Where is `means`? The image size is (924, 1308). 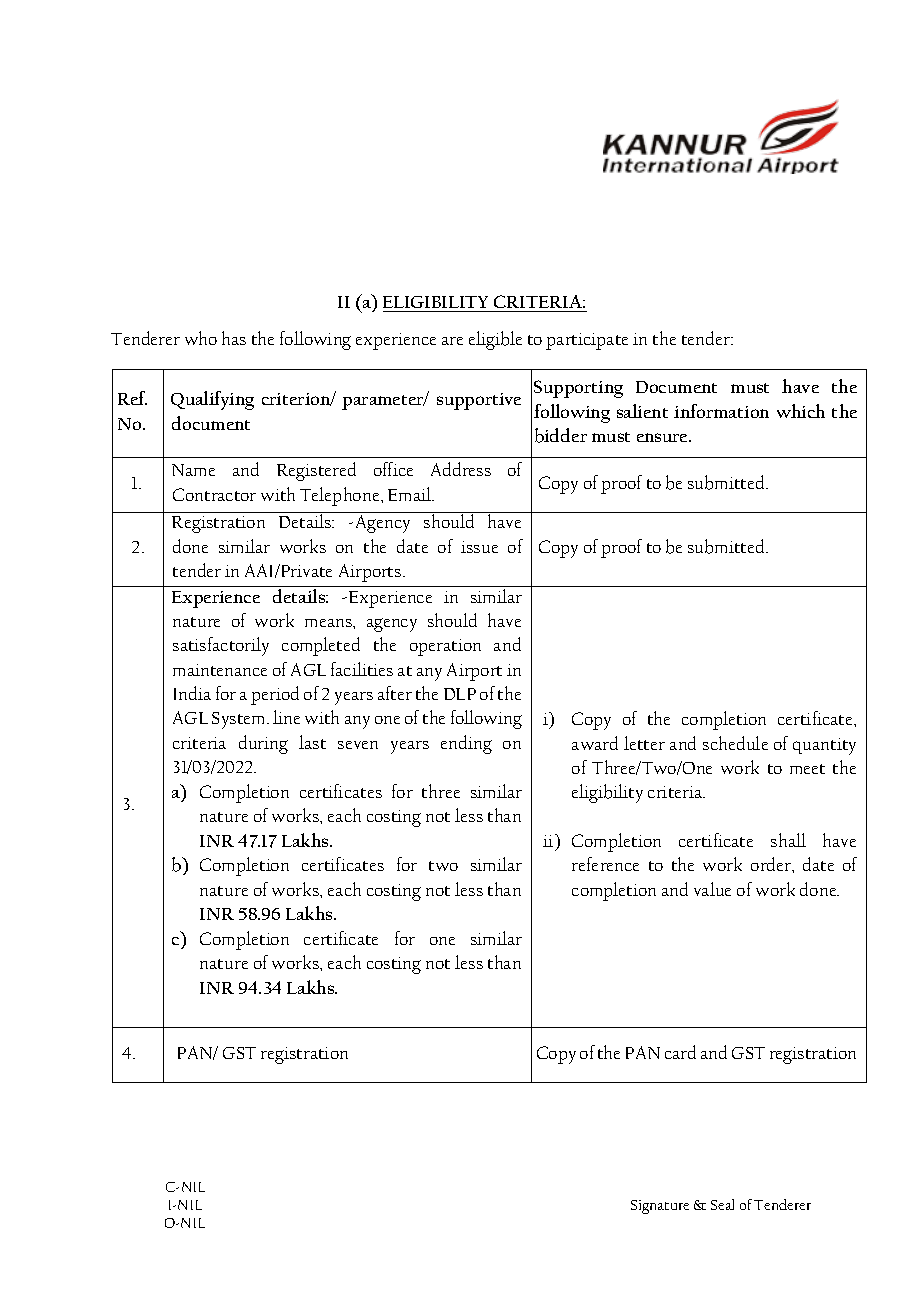 means is located at coordinates (329, 623).
